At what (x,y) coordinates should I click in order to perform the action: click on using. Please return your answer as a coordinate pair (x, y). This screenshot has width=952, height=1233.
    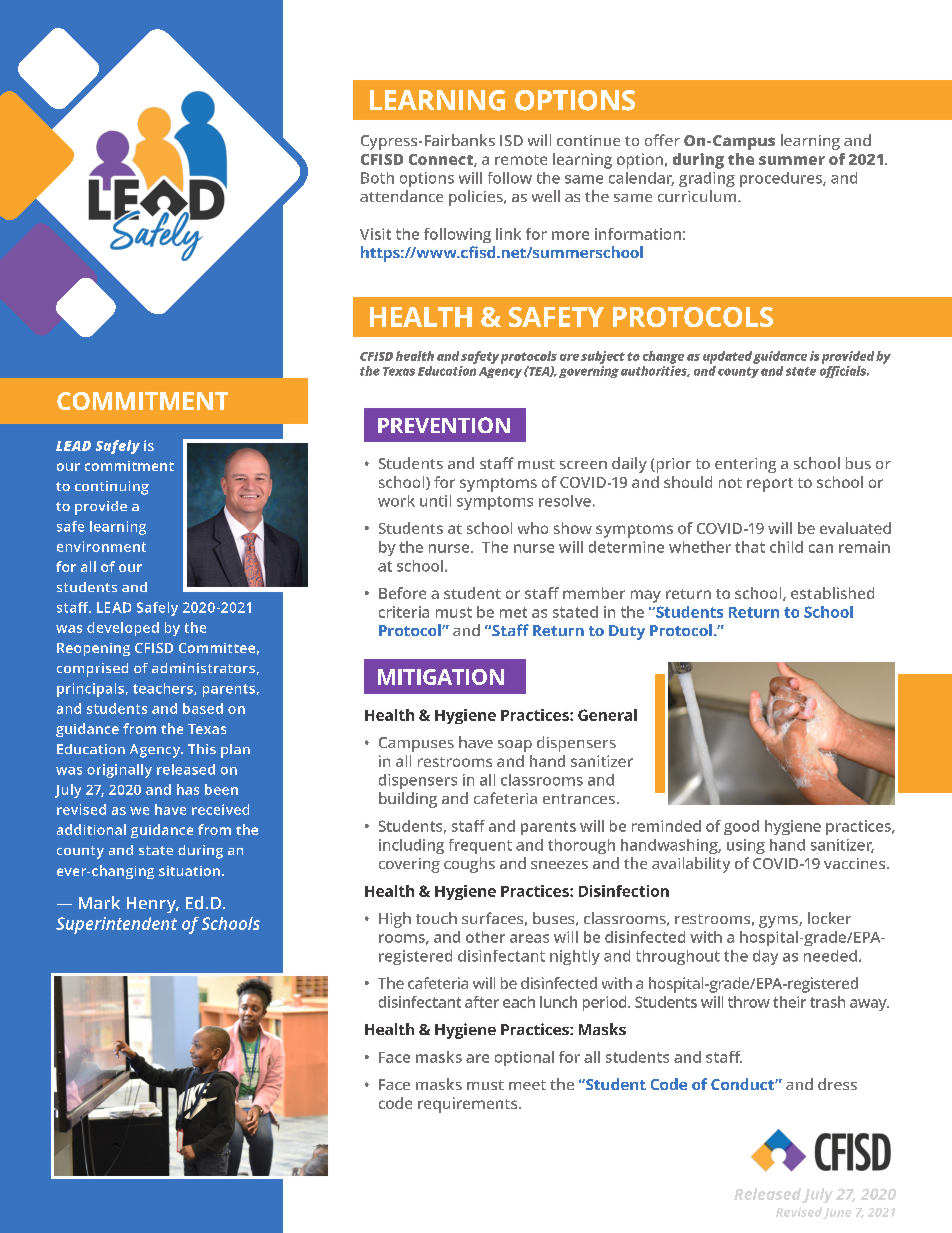
    Looking at the image, I should click on (746, 846).
